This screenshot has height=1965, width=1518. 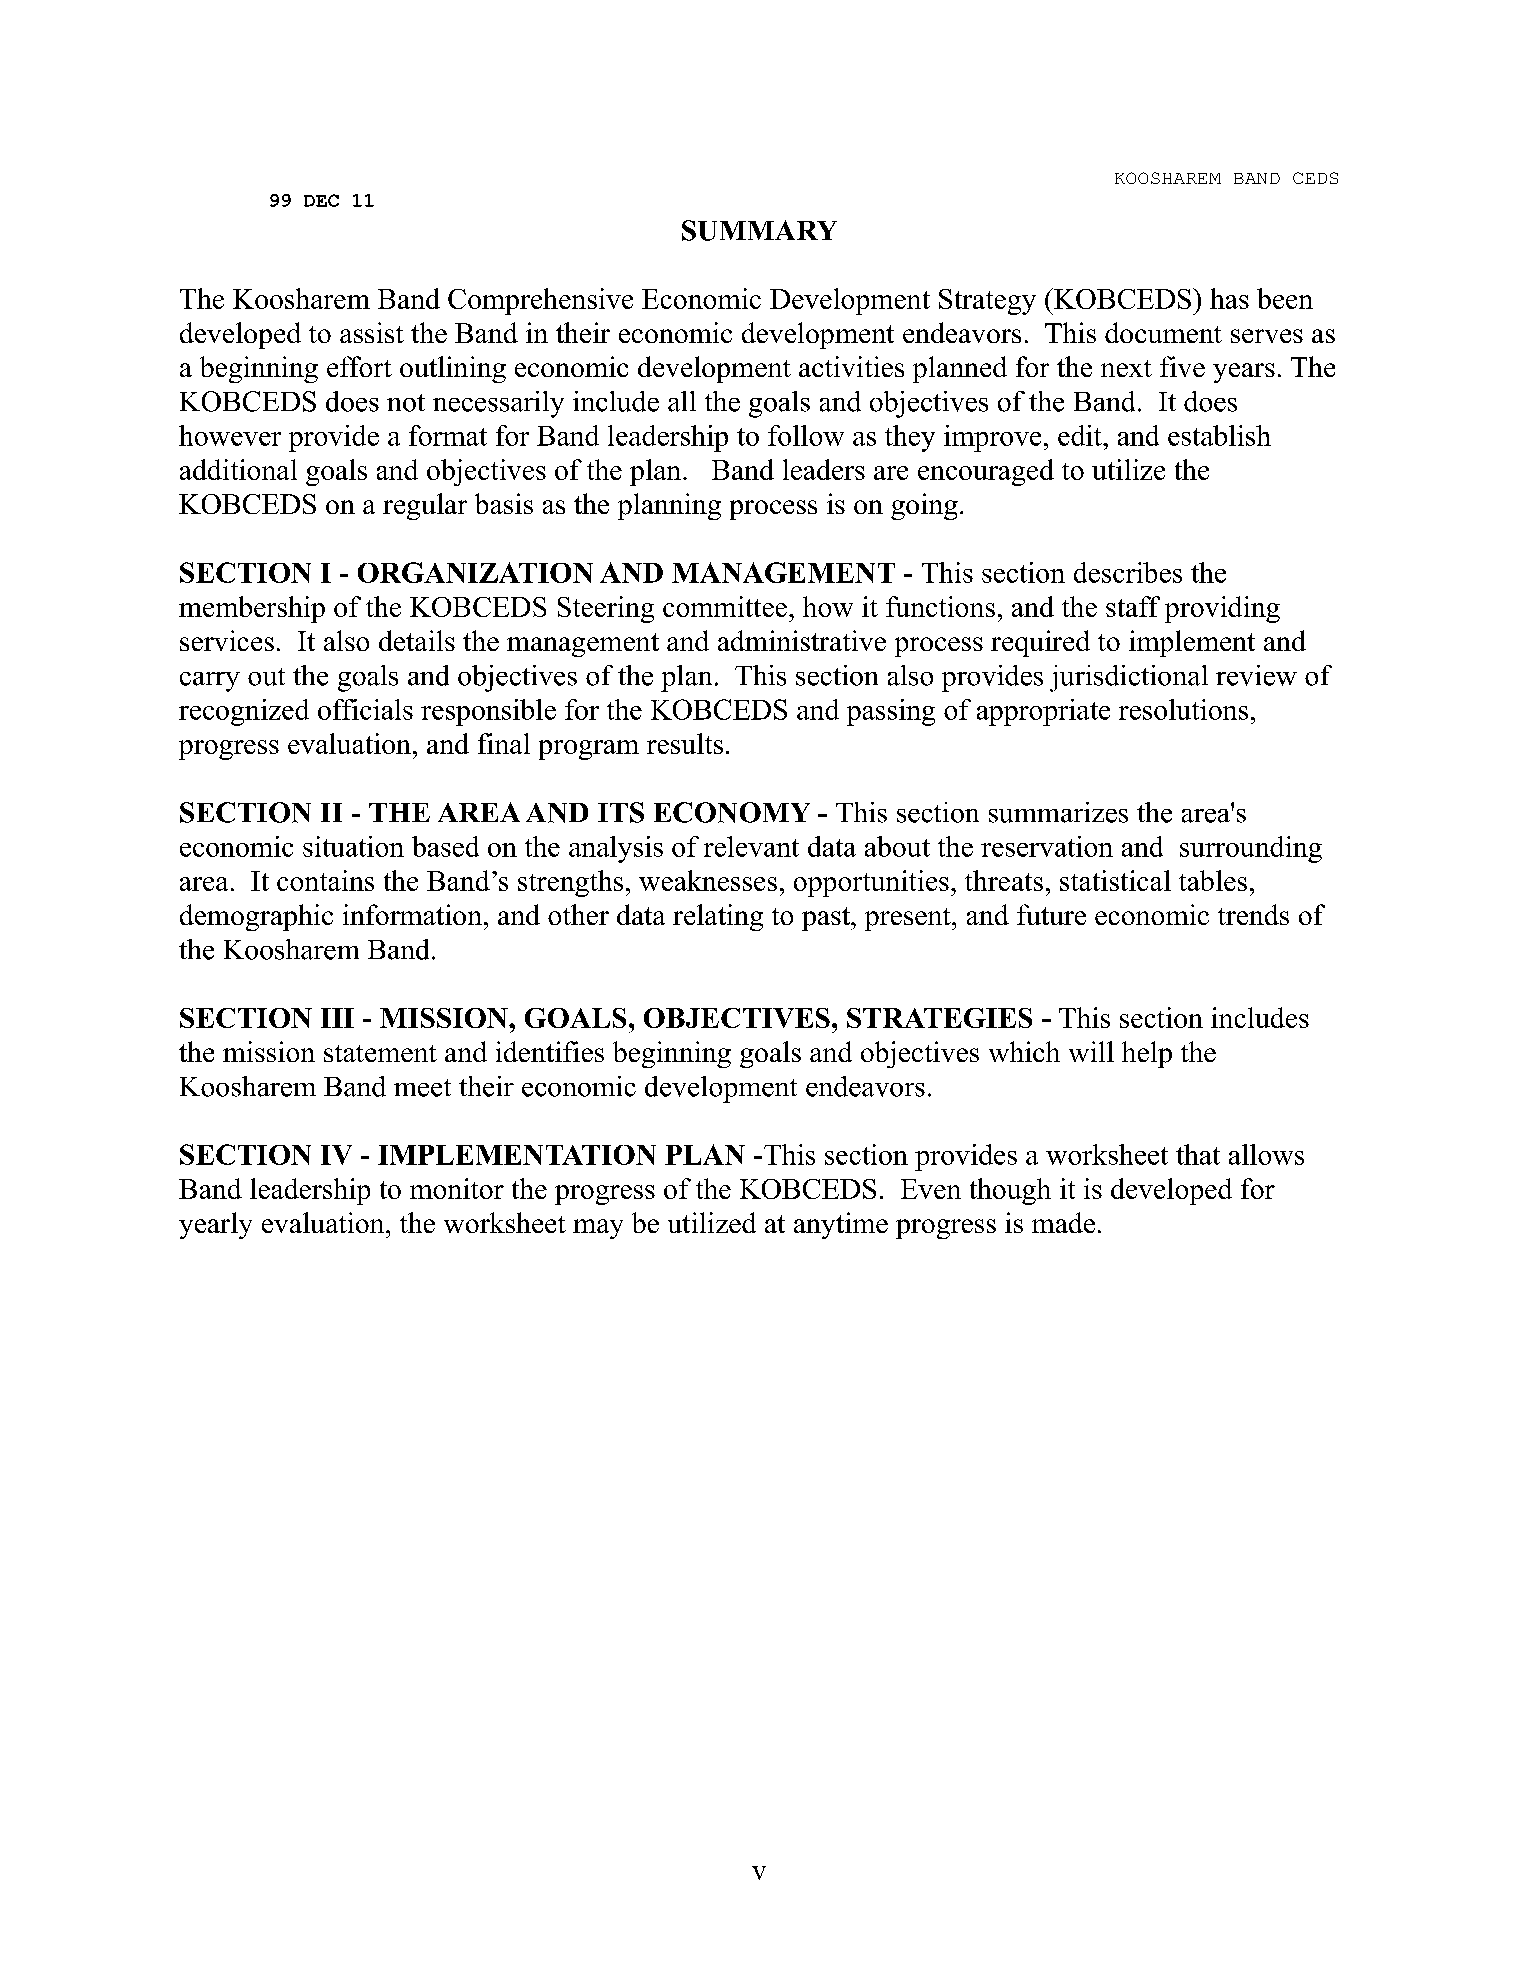 I want to click on has, so click(x=1229, y=298).
